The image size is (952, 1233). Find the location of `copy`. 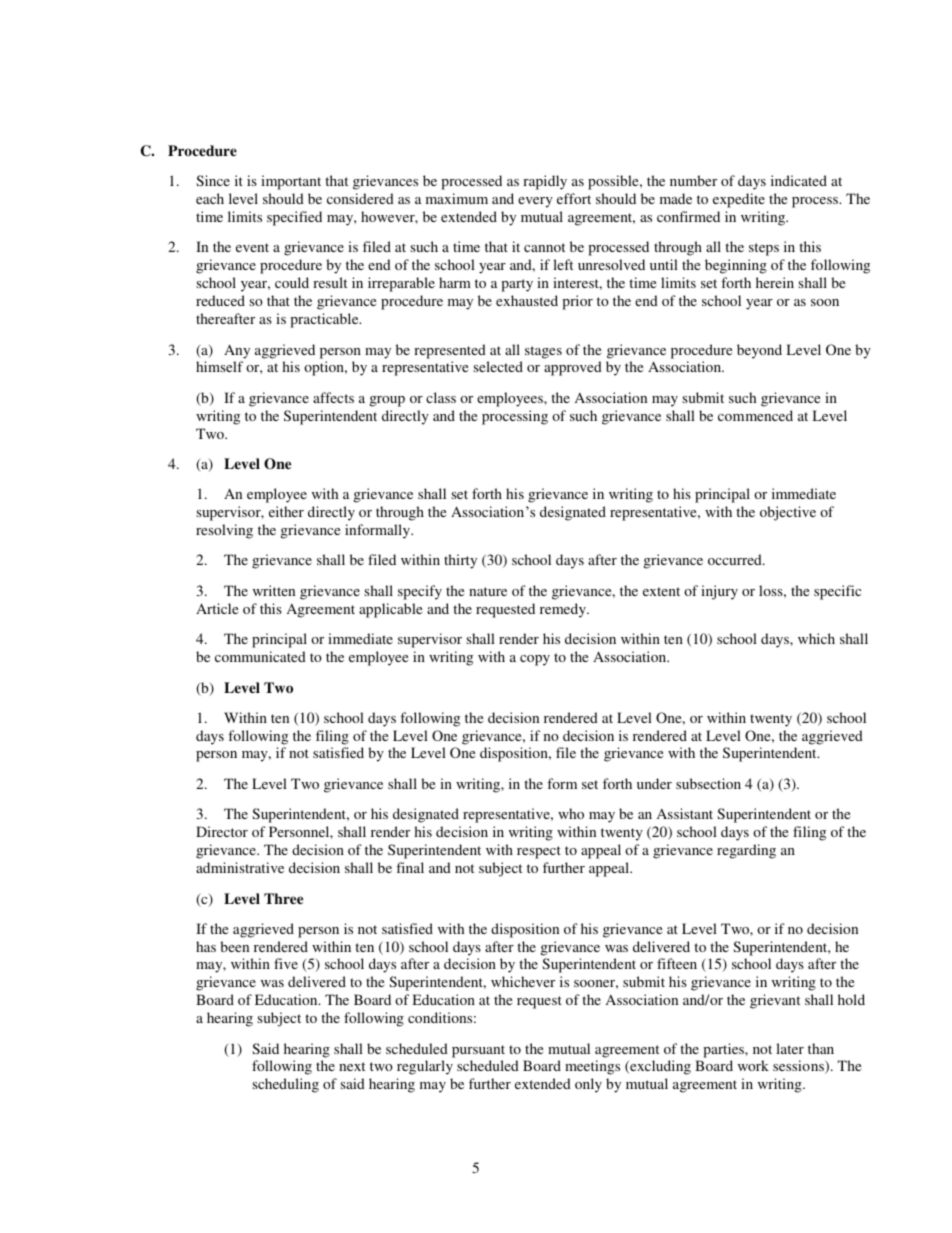

copy is located at coordinates (535, 660).
